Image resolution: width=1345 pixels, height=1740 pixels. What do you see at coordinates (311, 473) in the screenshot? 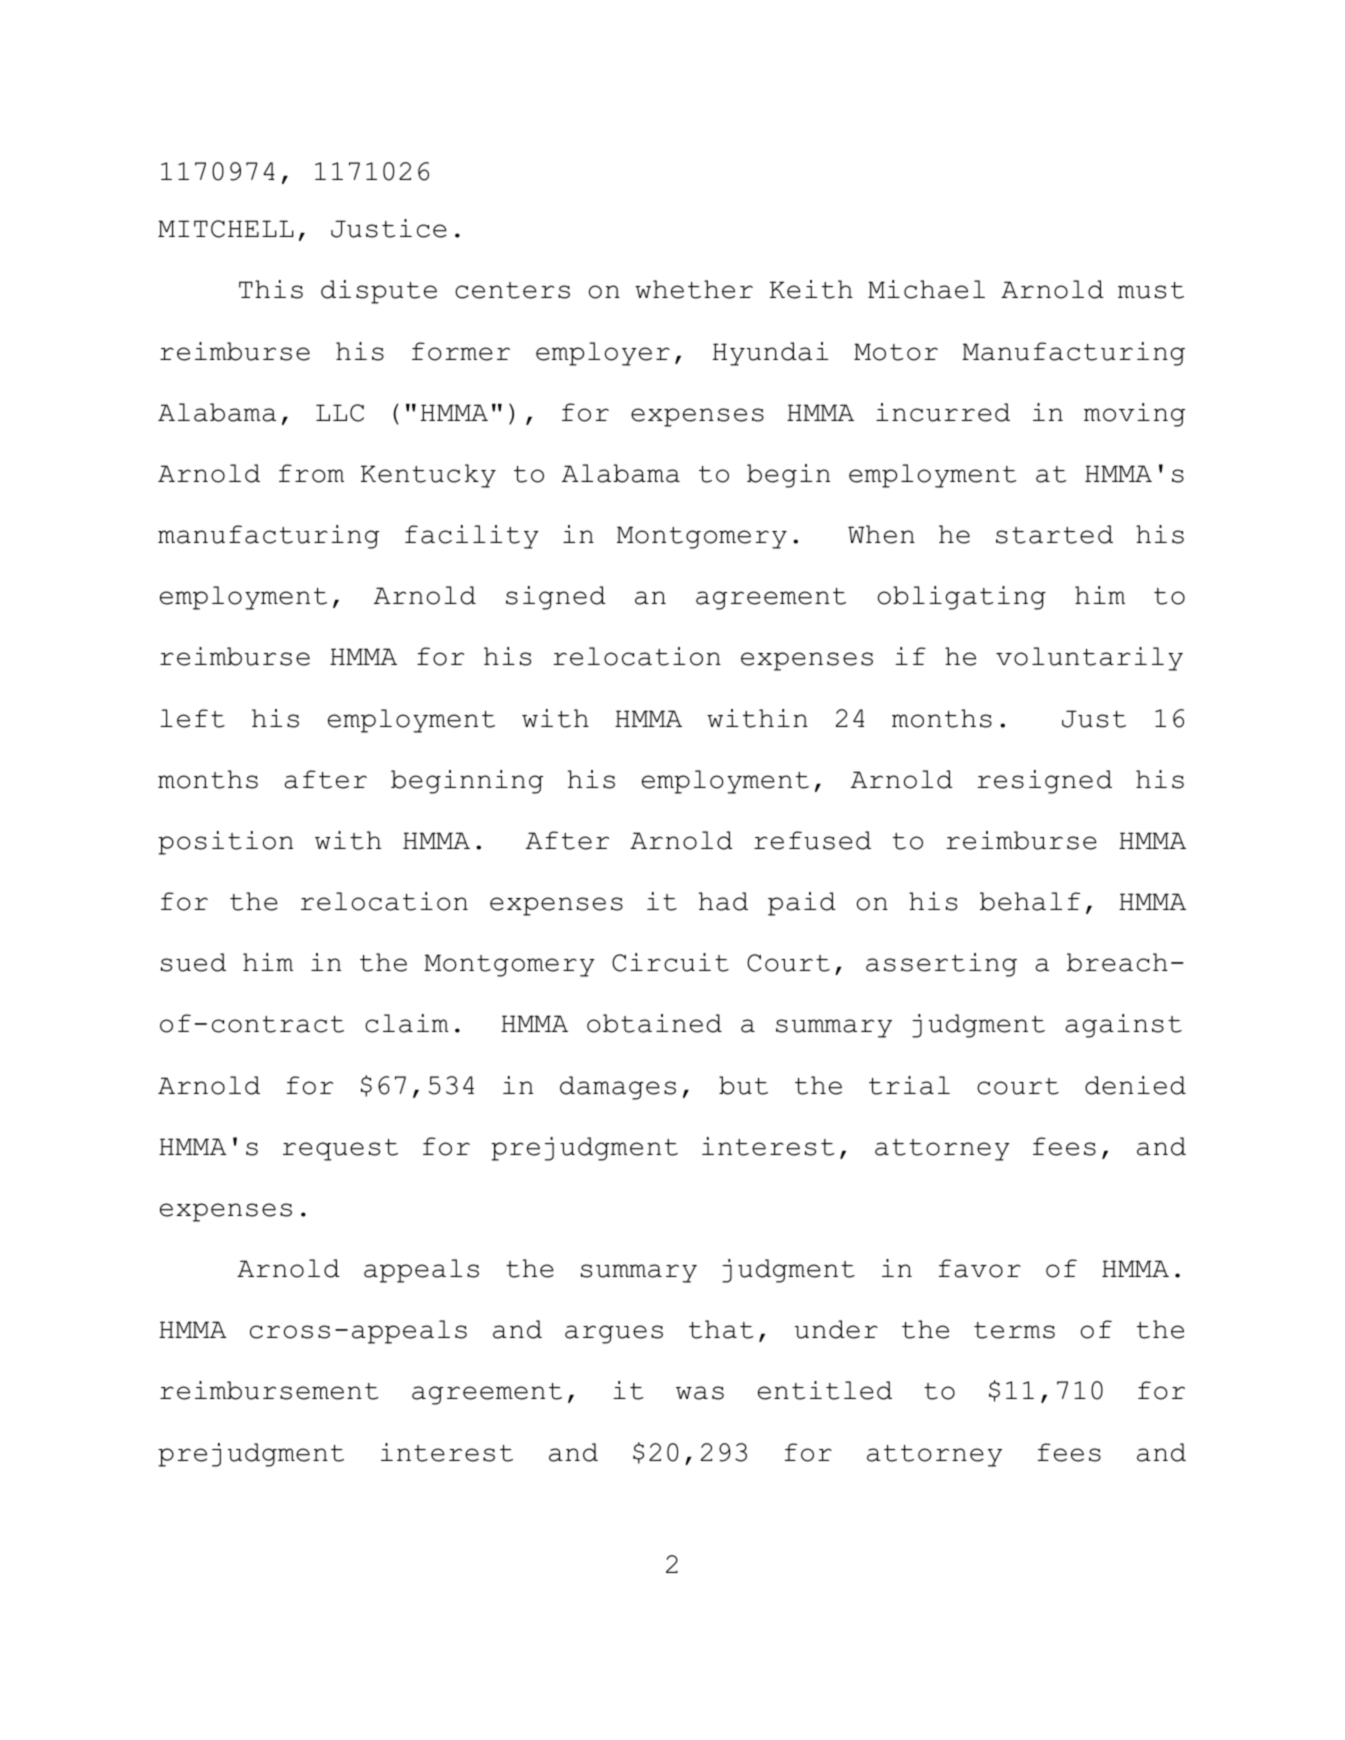
I see `from` at bounding box center [311, 473].
